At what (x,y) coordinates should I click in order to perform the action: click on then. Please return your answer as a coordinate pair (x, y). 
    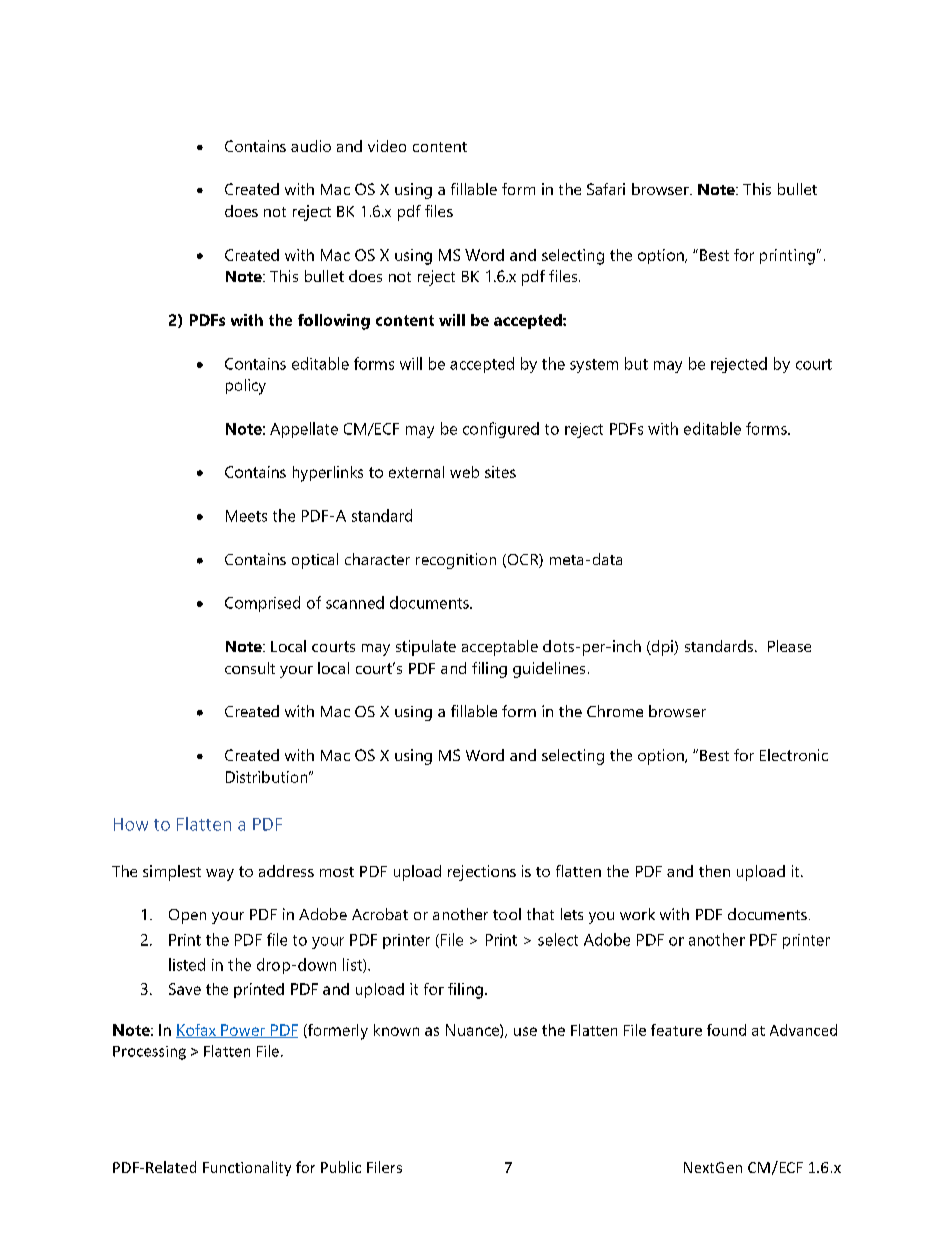
    Looking at the image, I should click on (714, 871).
